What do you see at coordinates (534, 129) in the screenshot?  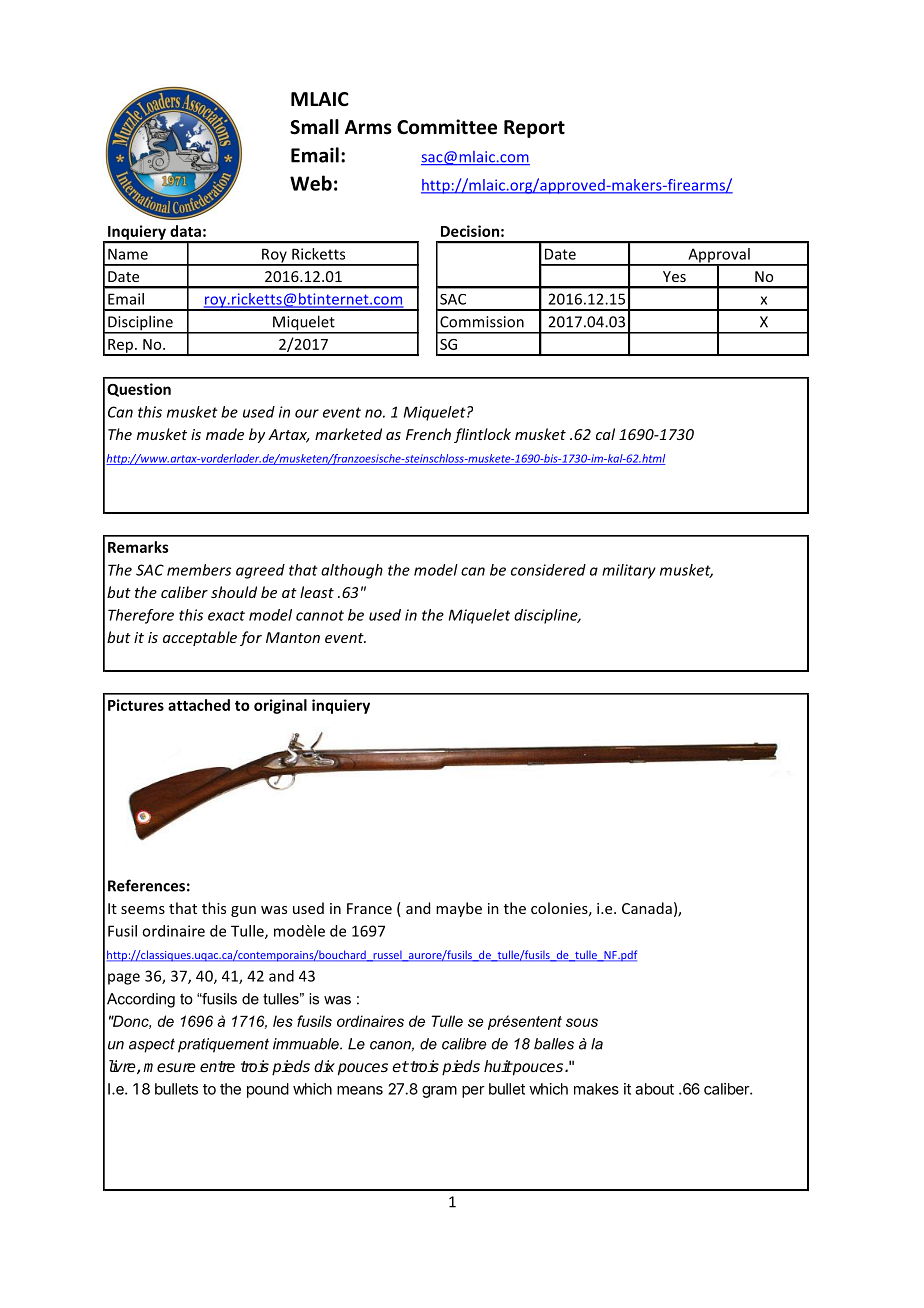 I see `Report` at bounding box center [534, 129].
